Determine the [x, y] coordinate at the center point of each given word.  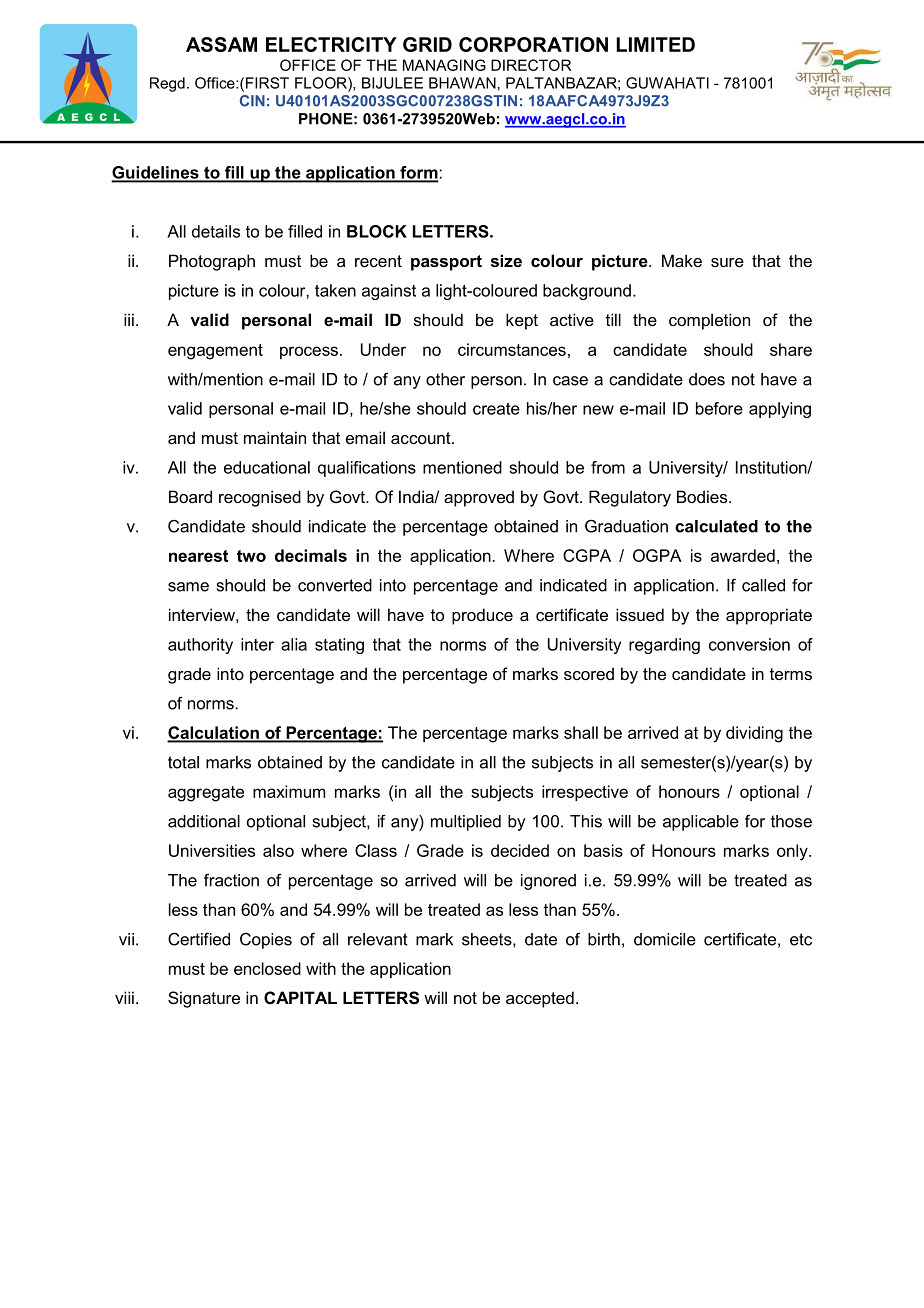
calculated [716, 526]
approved [479, 498]
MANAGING [444, 65]
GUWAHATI [667, 83]
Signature [204, 999]
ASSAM [221, 44]
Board [190, 496]
